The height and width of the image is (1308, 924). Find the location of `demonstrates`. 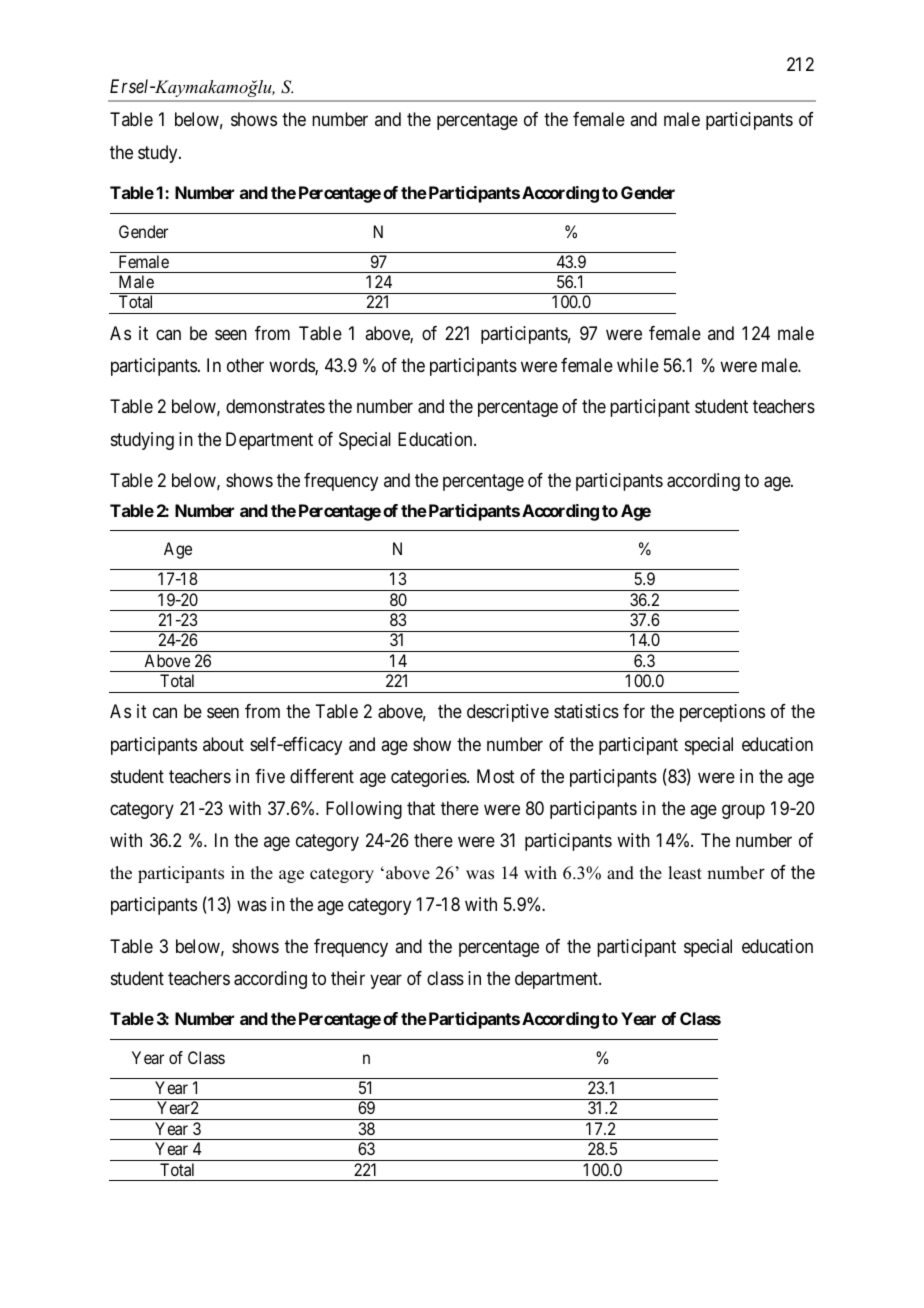

demonstrates is located at coordinates (275, 406).
